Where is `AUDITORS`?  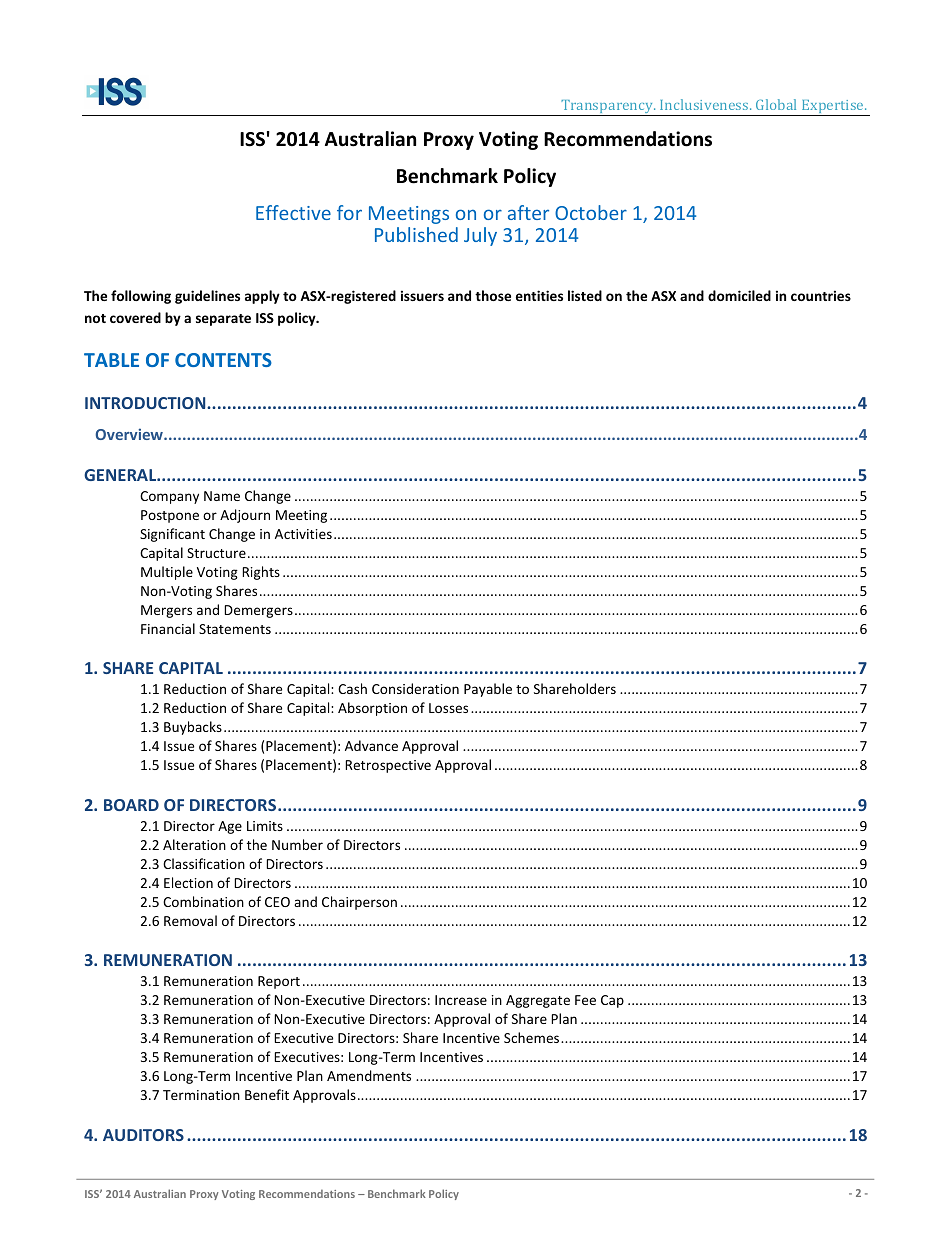
AUDITORS is located at coordinates (143, 1135).
